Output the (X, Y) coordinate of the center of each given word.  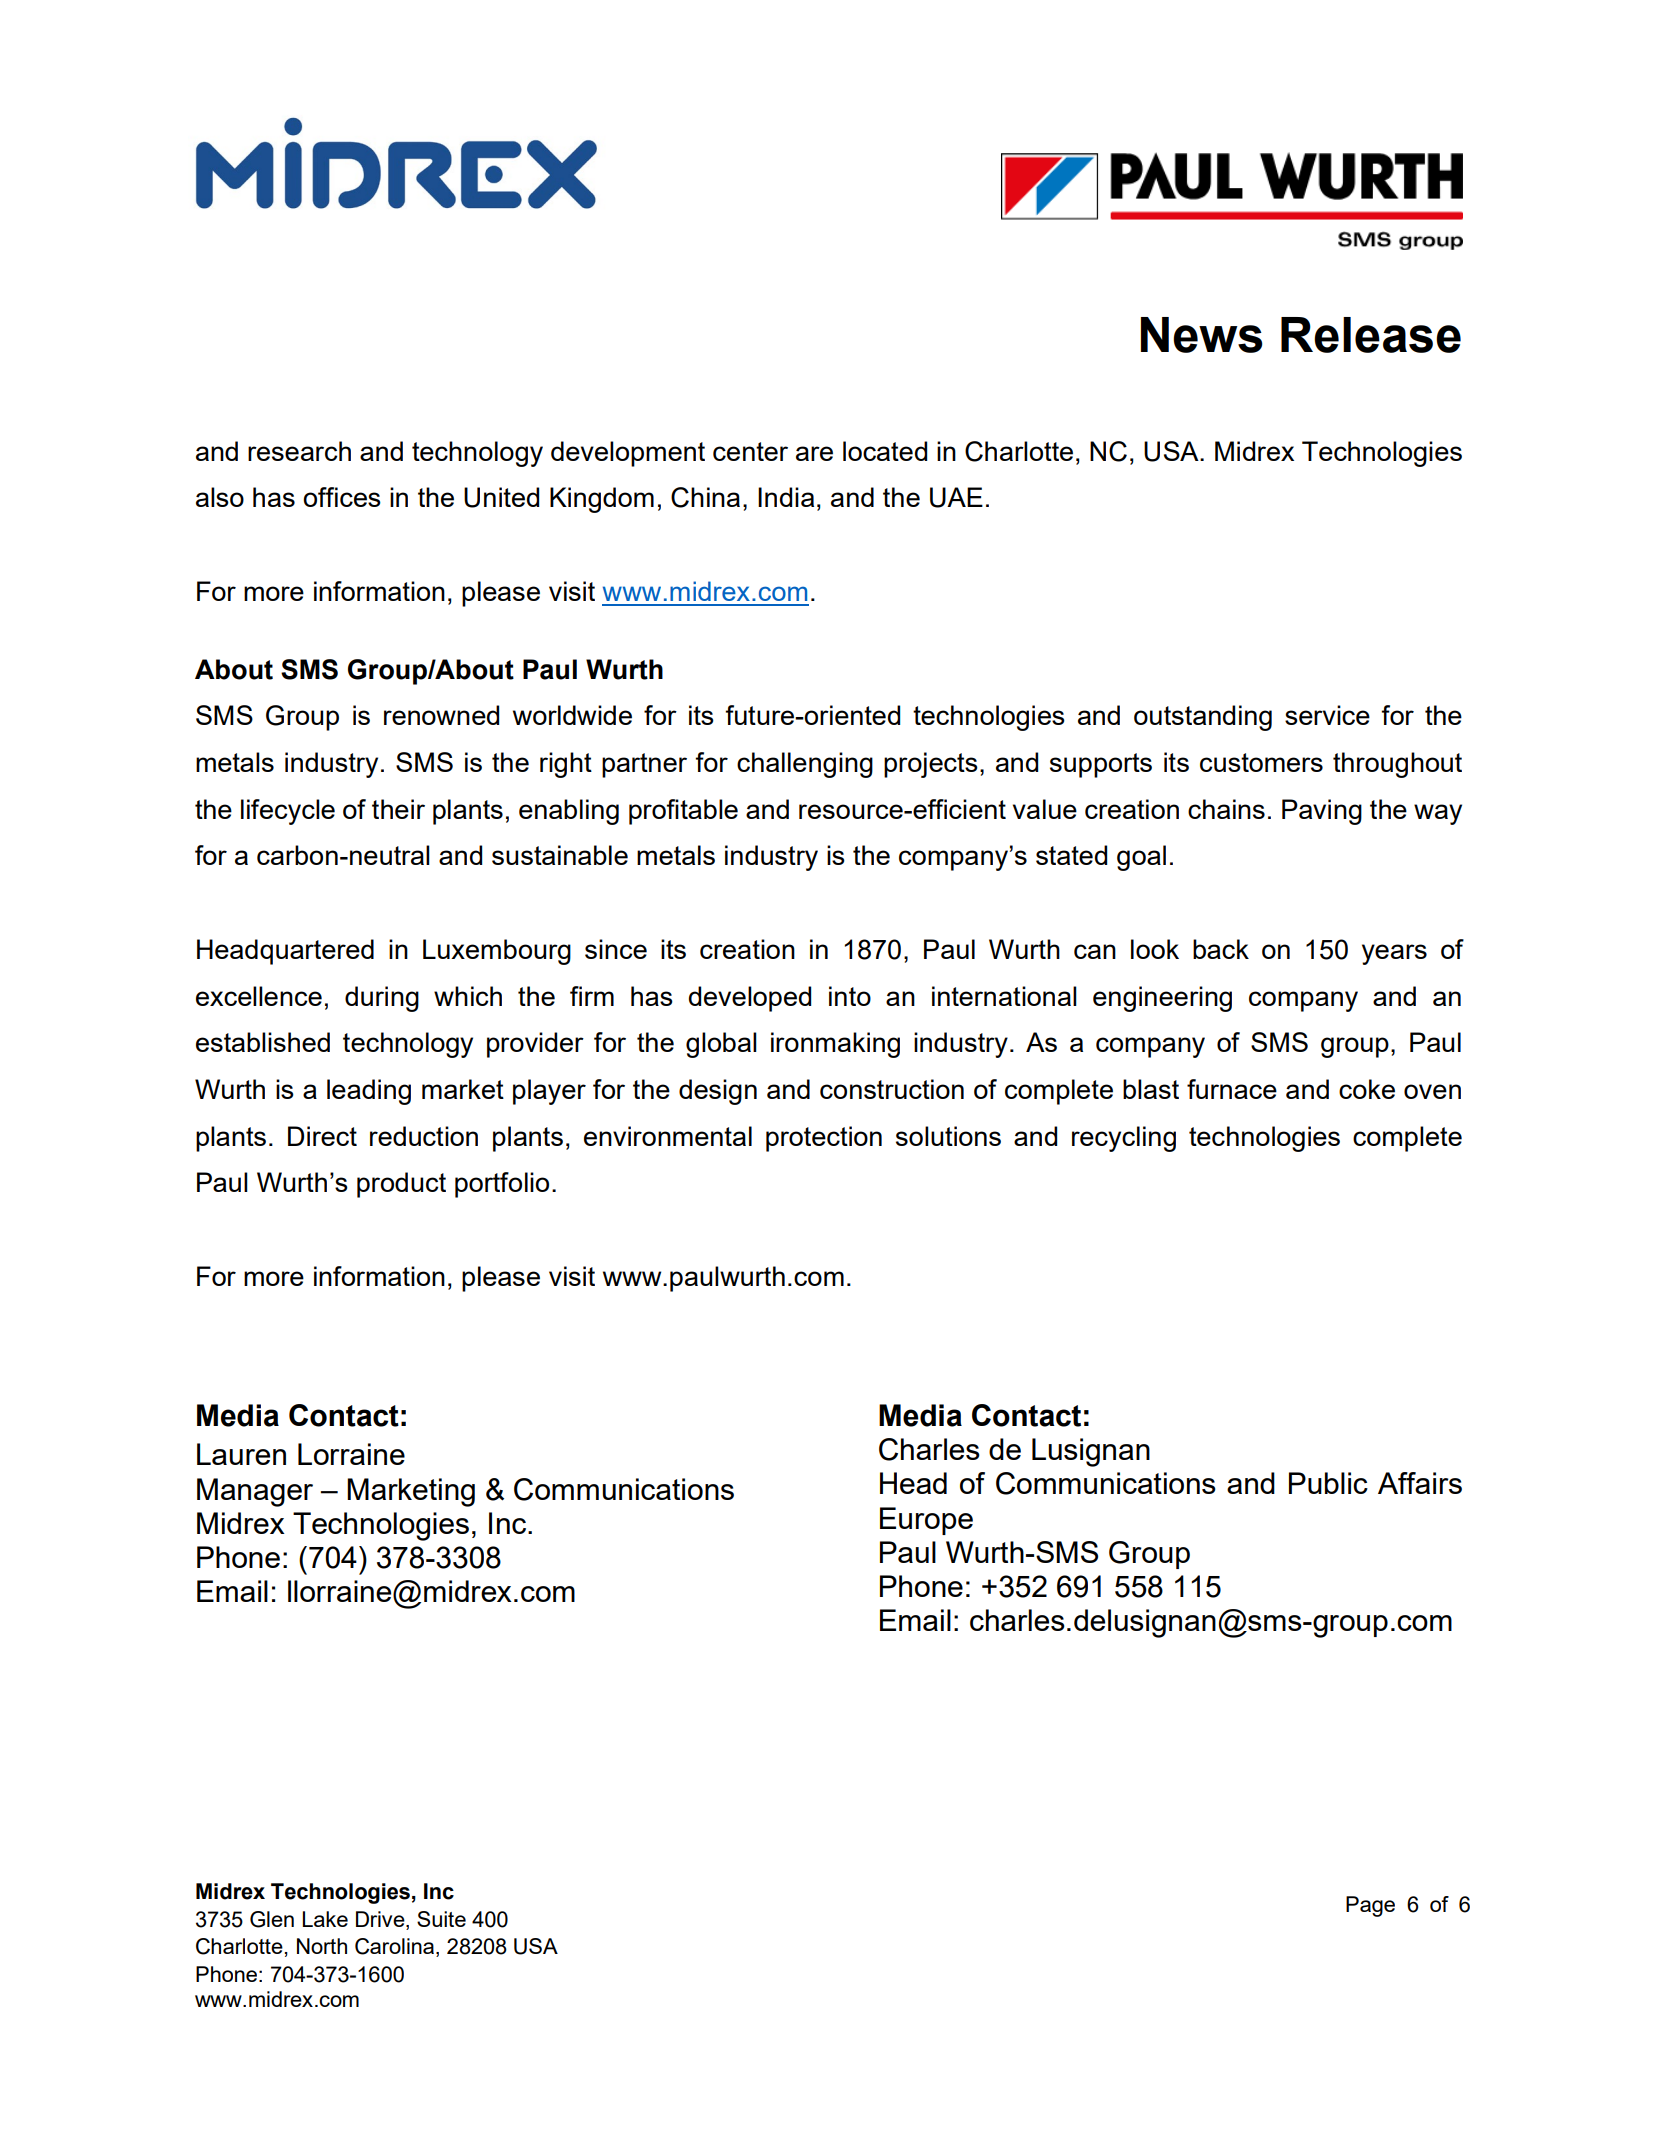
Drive (381, 1919)
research (299, 451)
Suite (441, 1919)
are (814, 453)
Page (1370, 1906)
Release (1371, 335)
